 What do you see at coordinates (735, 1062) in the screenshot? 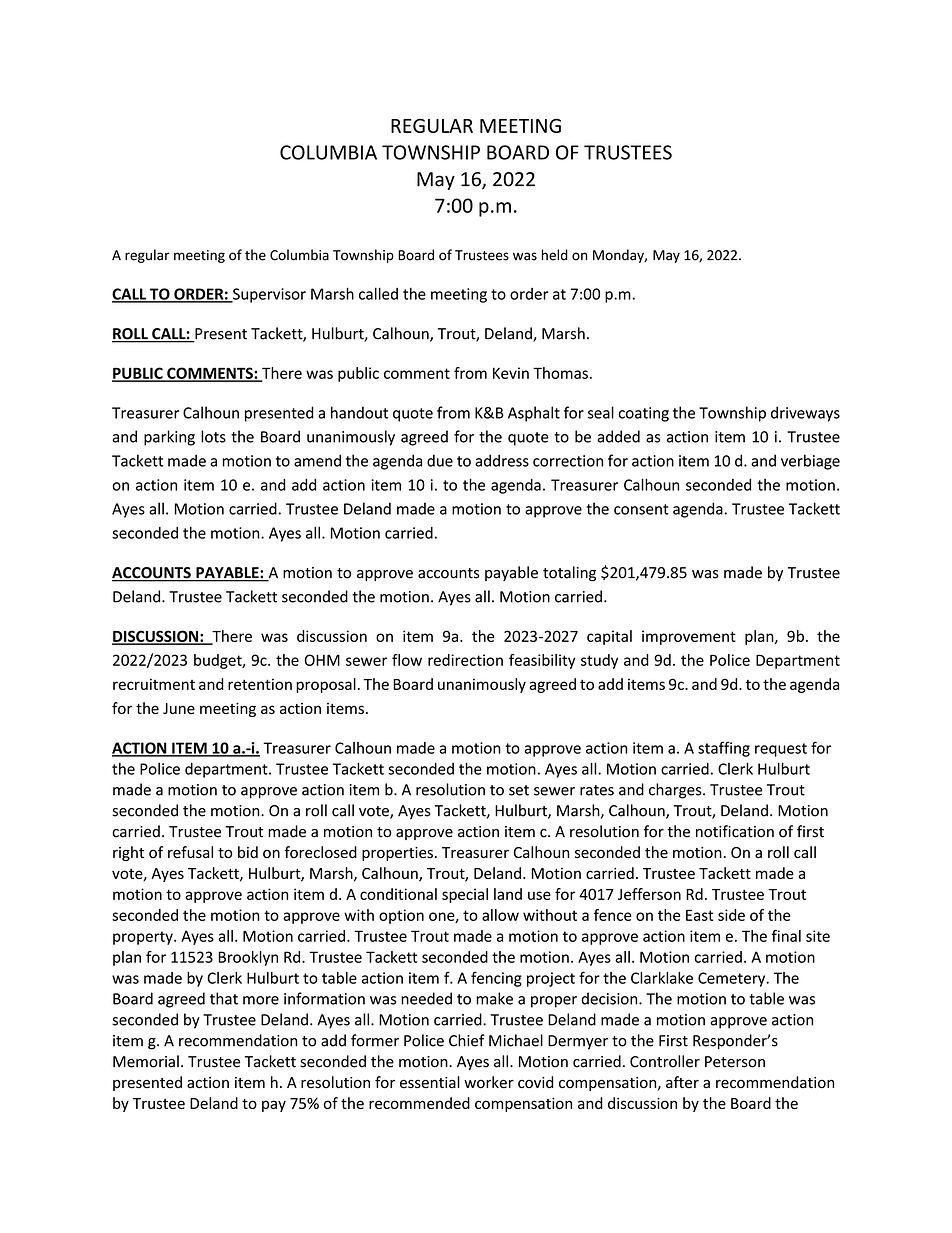
I see `Peterson` at bounding box center [735, 1062].
